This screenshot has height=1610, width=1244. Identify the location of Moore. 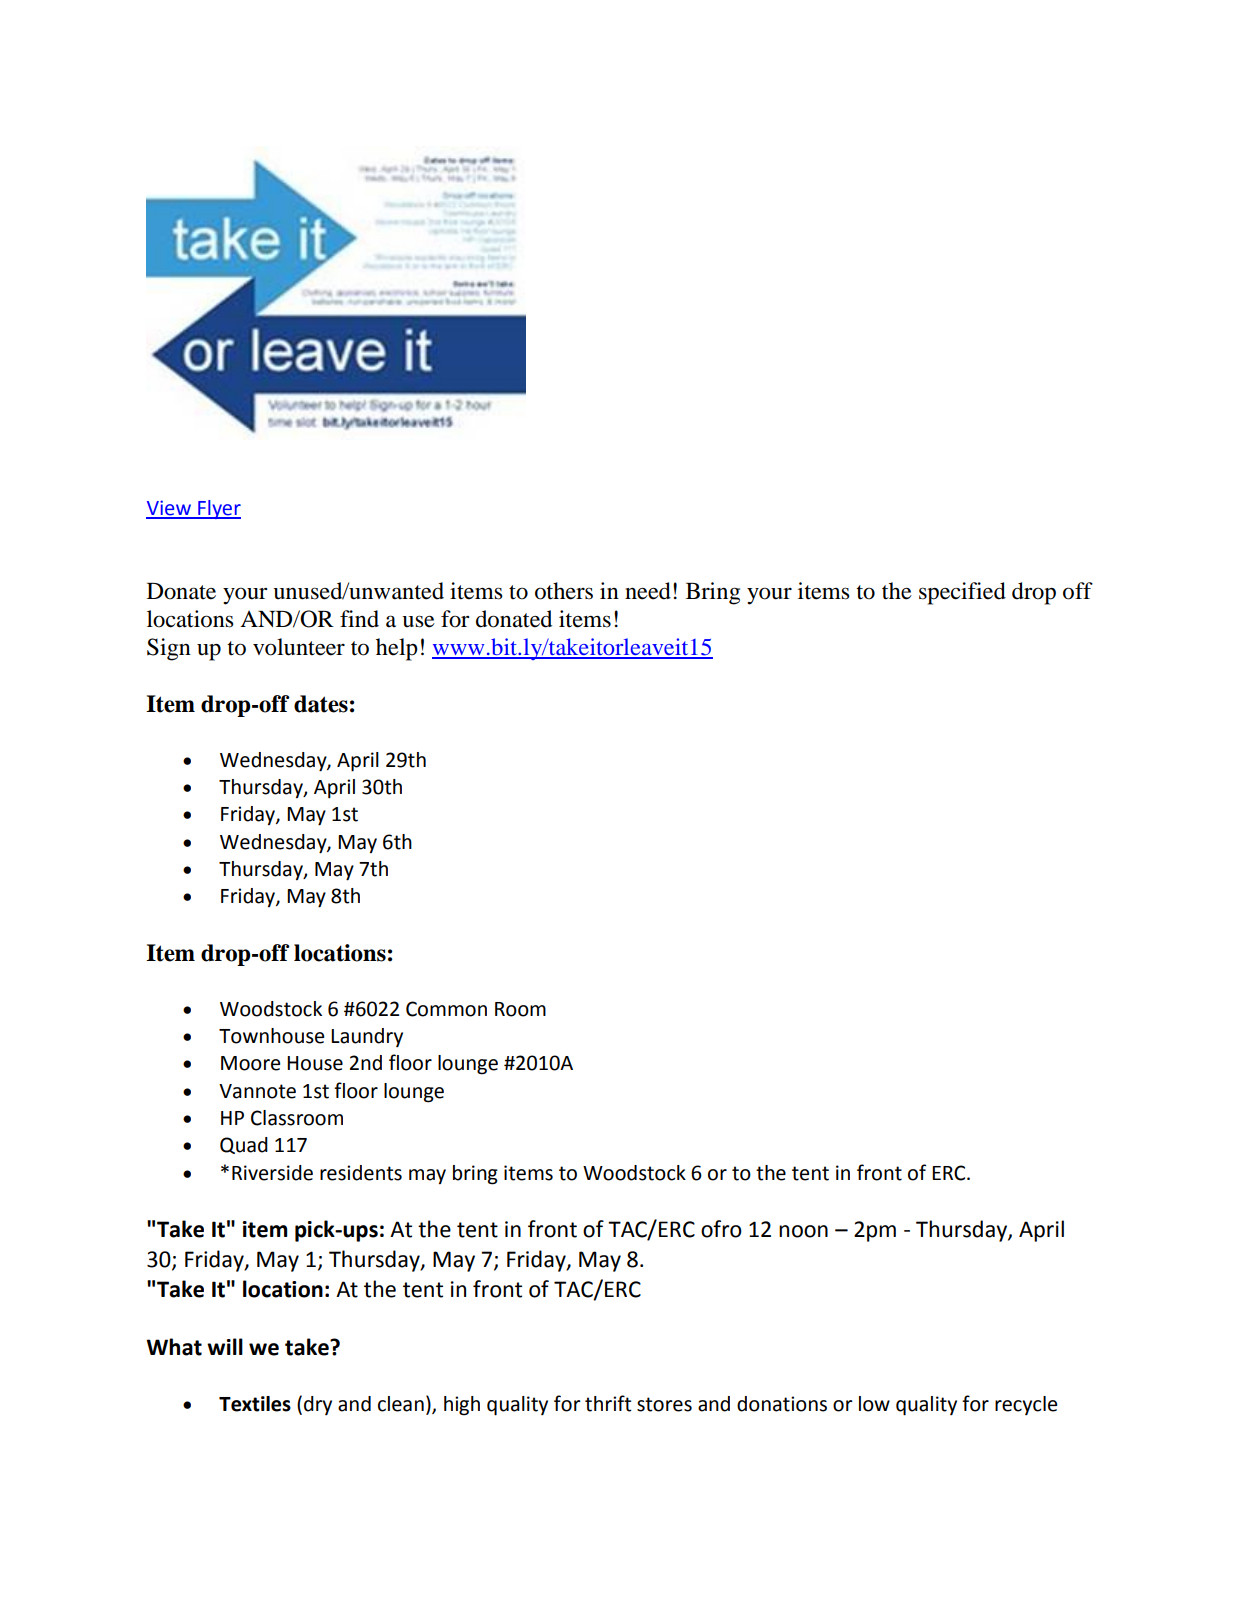
(250, 1063).
